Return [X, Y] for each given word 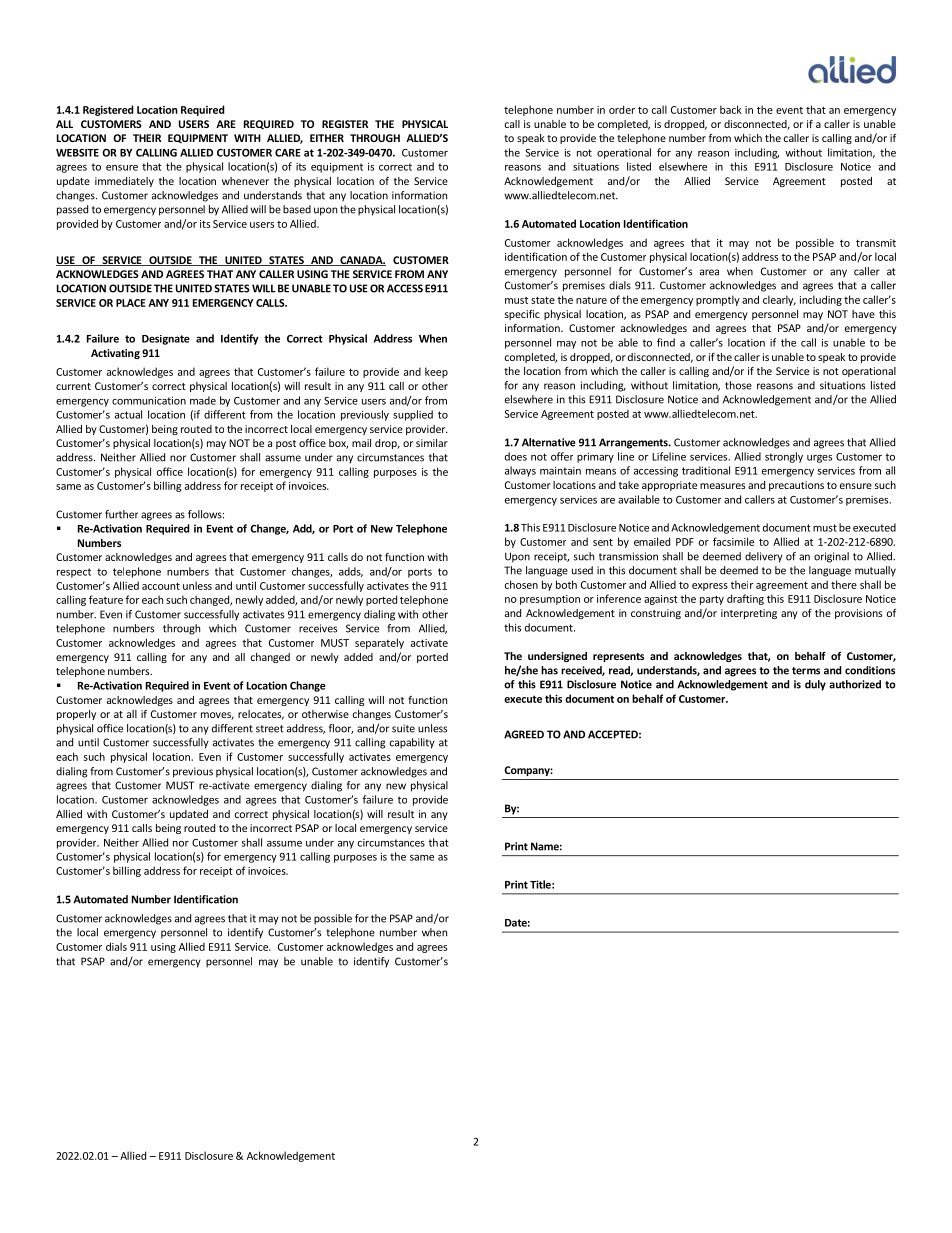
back [731, 109]
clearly [779, 300]
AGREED [524, 734]
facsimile [733, 541]
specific [522, 315]
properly [76, 715]
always [520, 471]
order [622, 109]
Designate [166, 340]
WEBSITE [77, 153]
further [121, 514]
